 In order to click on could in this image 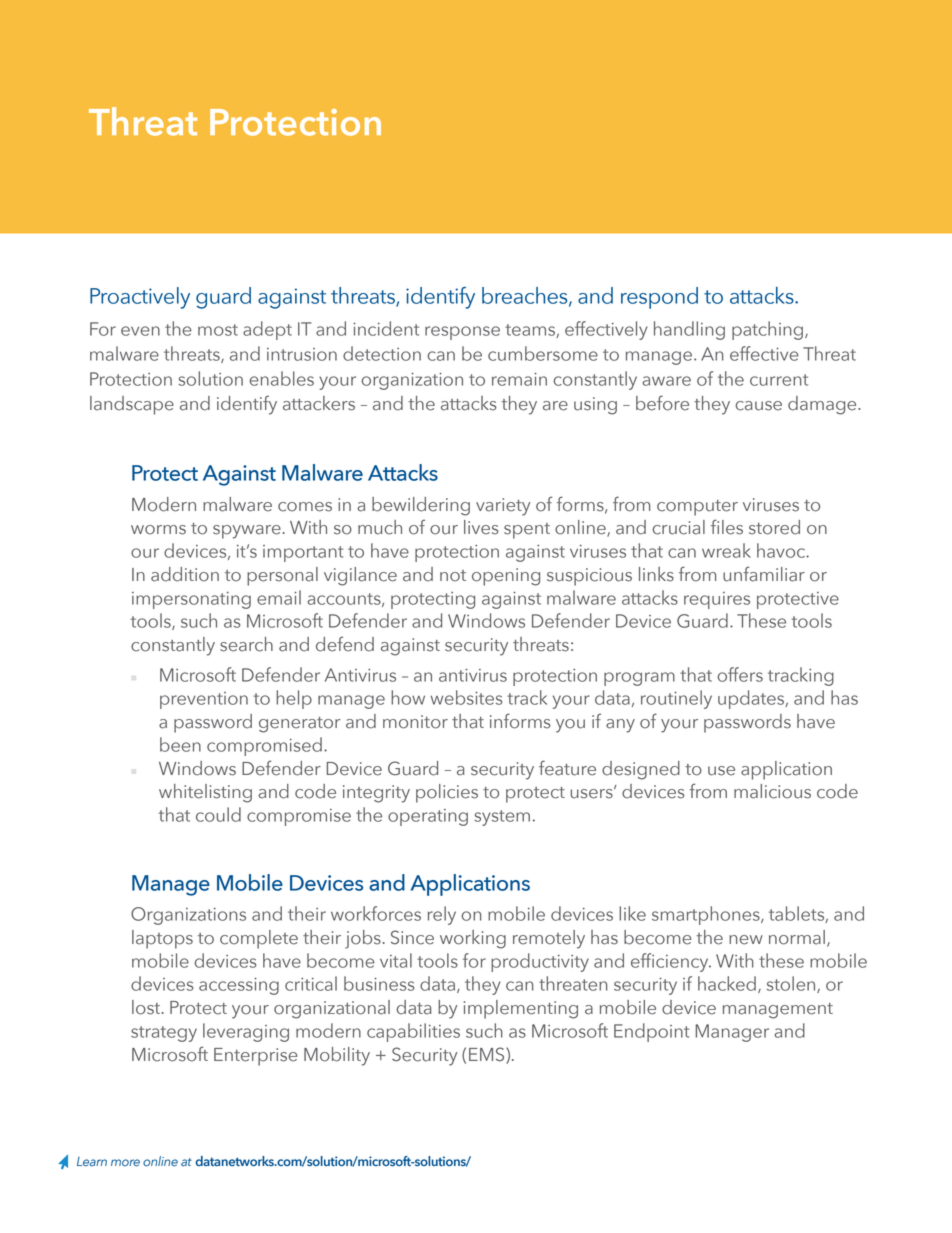, I will do `click(218, 814)`.
